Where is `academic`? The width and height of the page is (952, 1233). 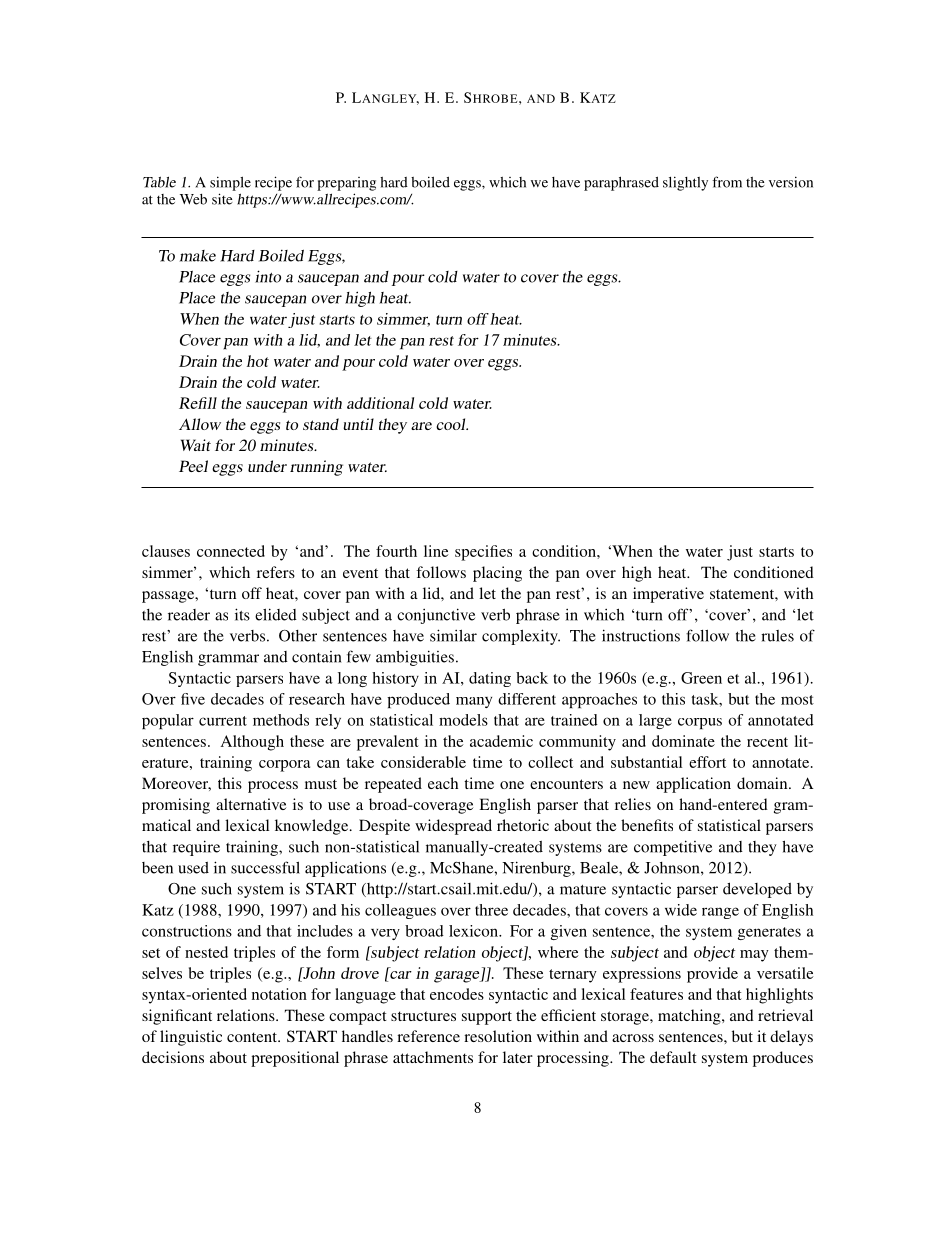
academic is located at coordinates (501, 741).
